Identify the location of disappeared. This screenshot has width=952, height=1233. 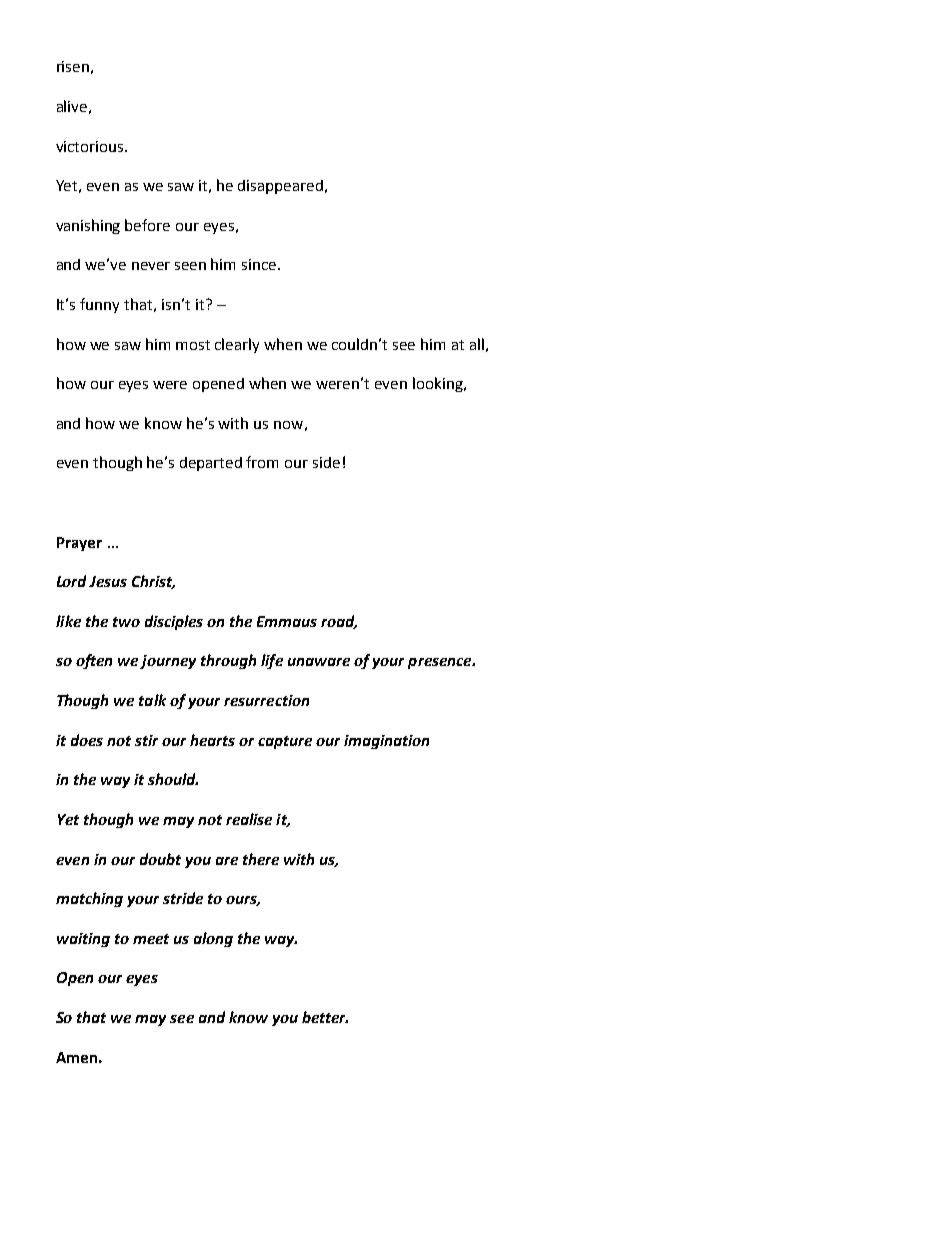
(280, 187).
